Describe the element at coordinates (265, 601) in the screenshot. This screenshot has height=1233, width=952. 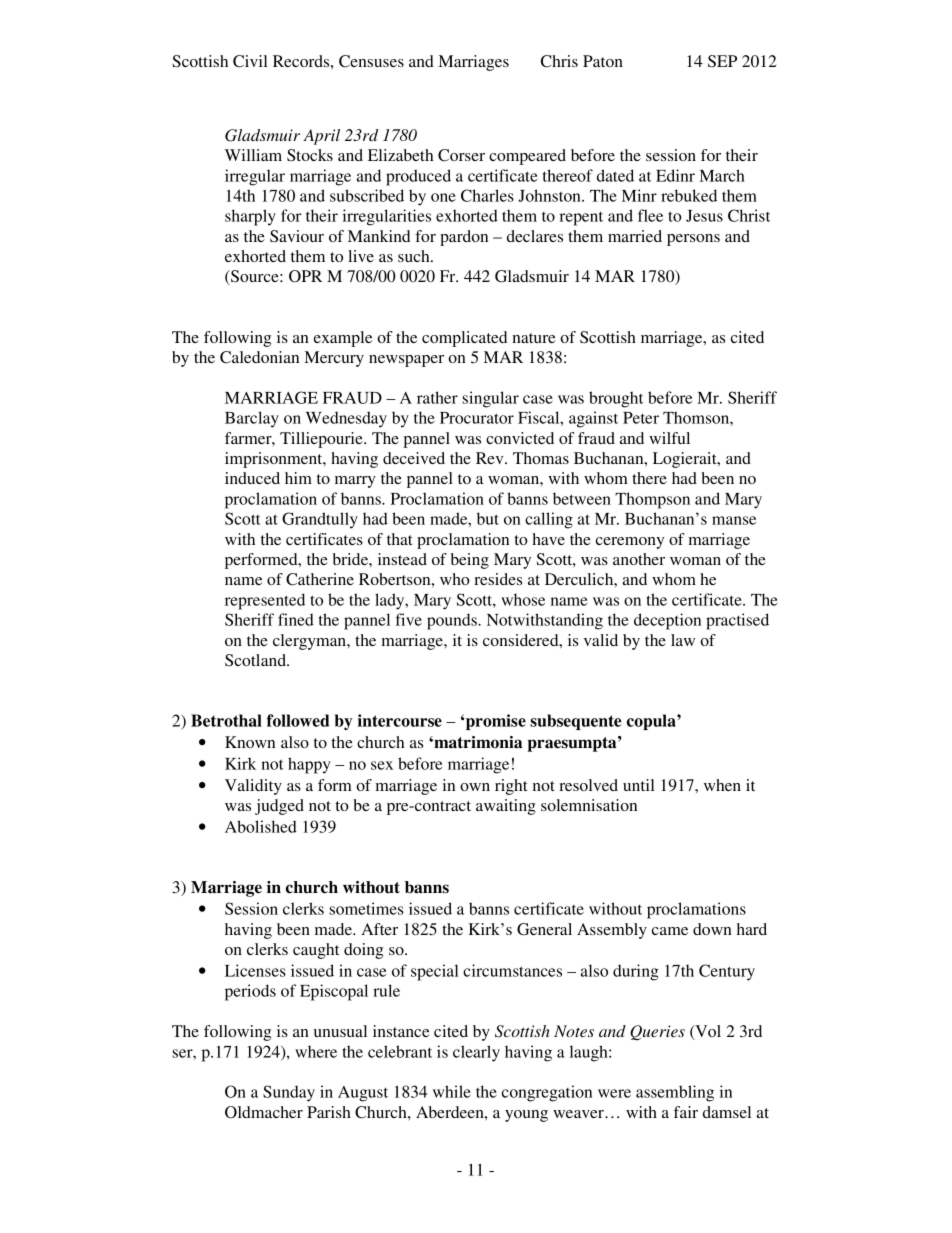
I see `represented` at that location.
